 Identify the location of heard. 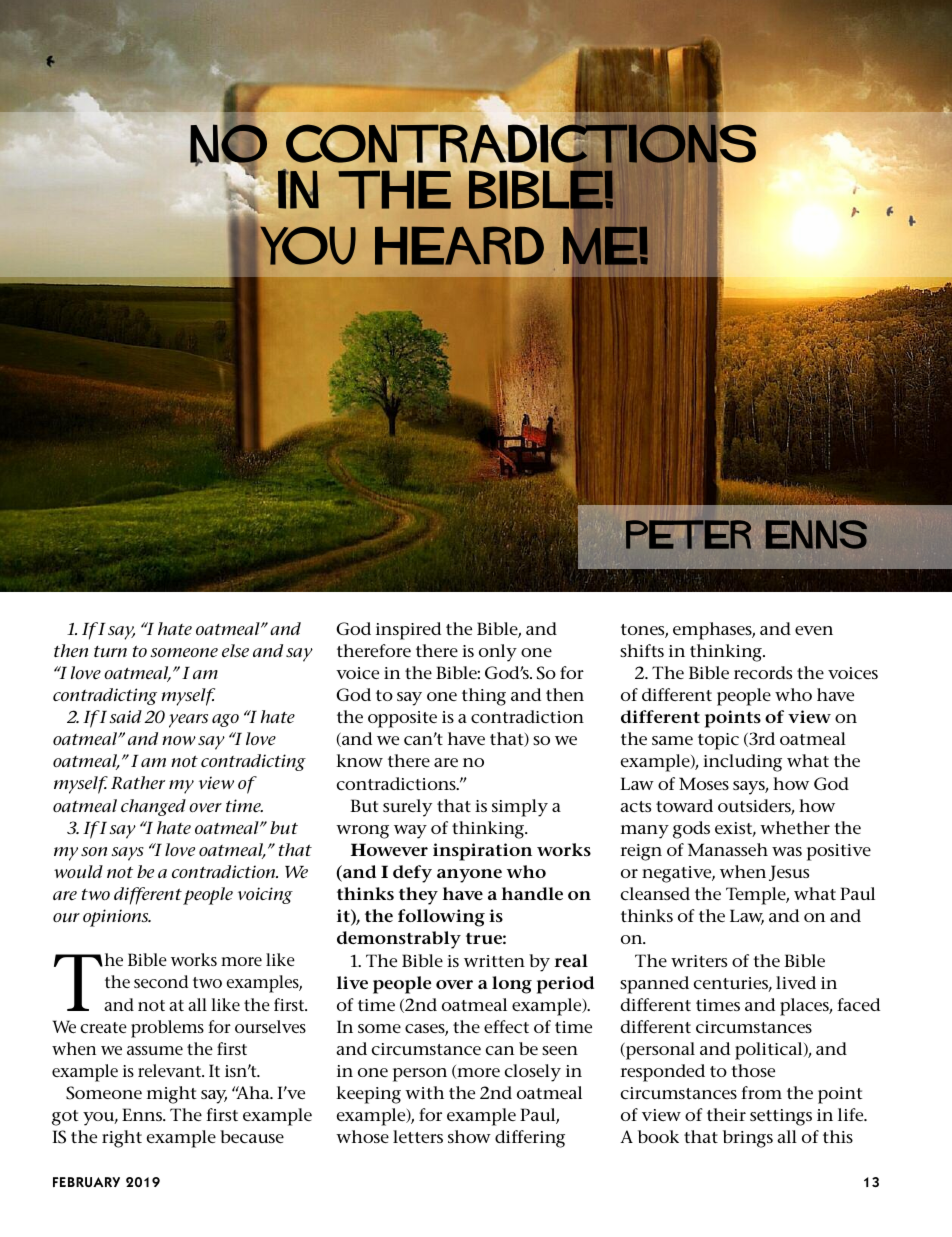
(459, 246).
